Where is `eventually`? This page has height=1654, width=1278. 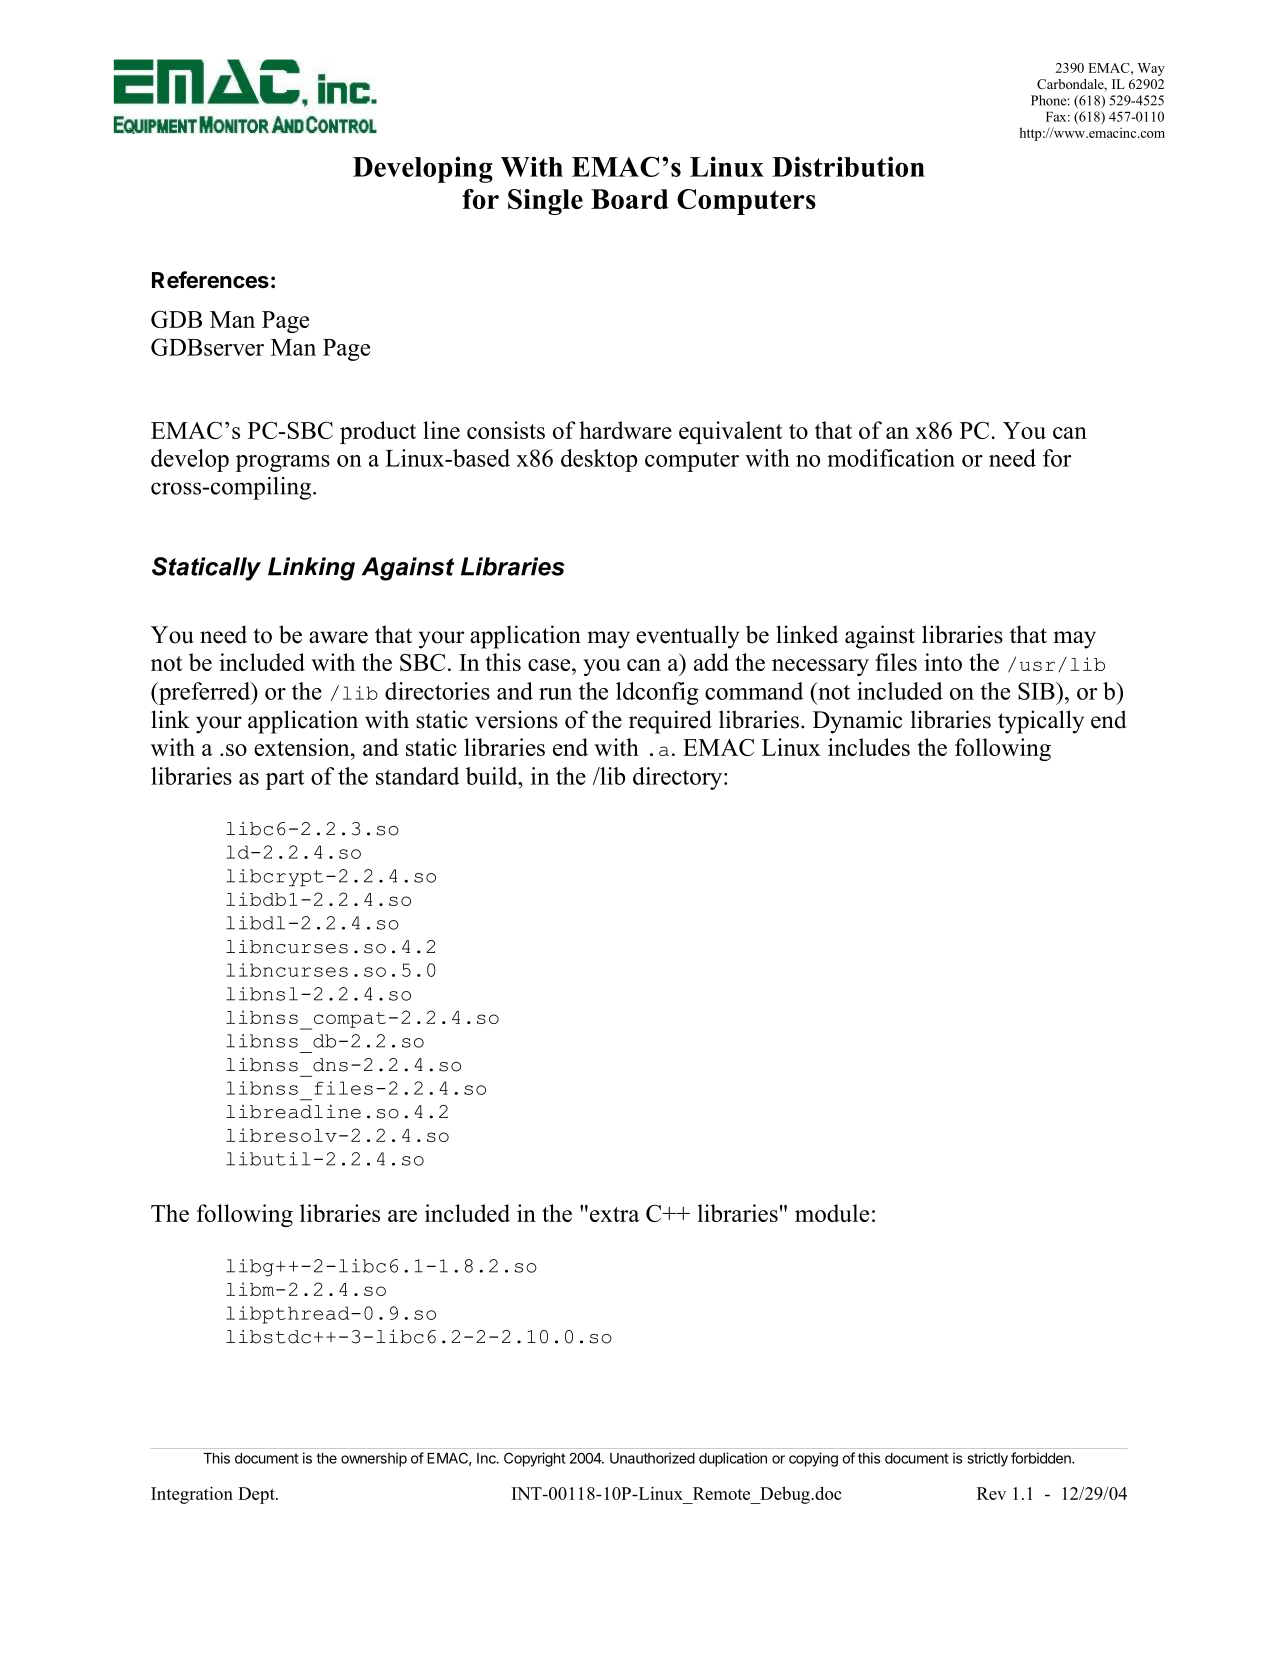 eventually is located at coordinates (688, 637).
